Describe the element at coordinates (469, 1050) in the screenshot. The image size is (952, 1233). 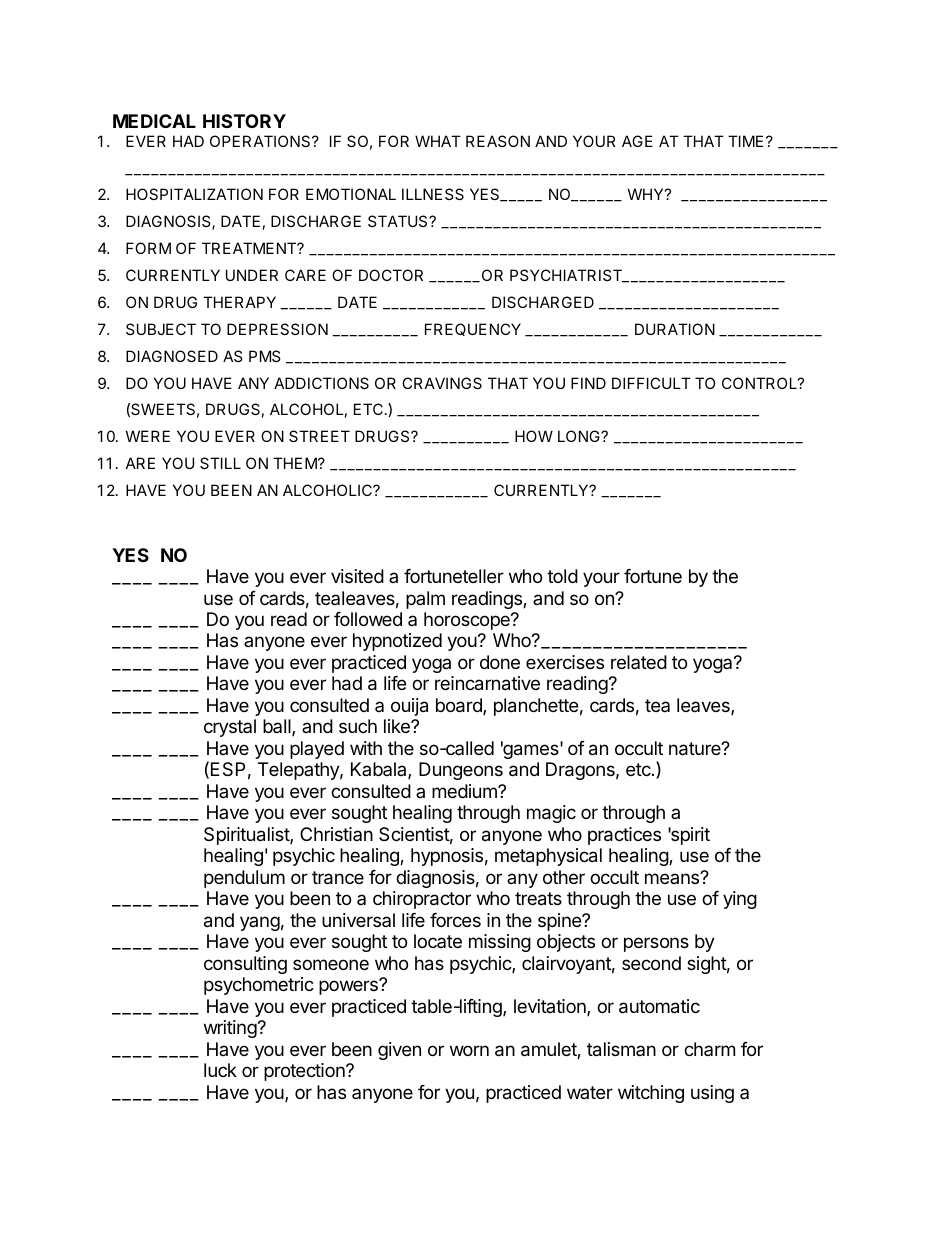
I see `worn` at that location.
